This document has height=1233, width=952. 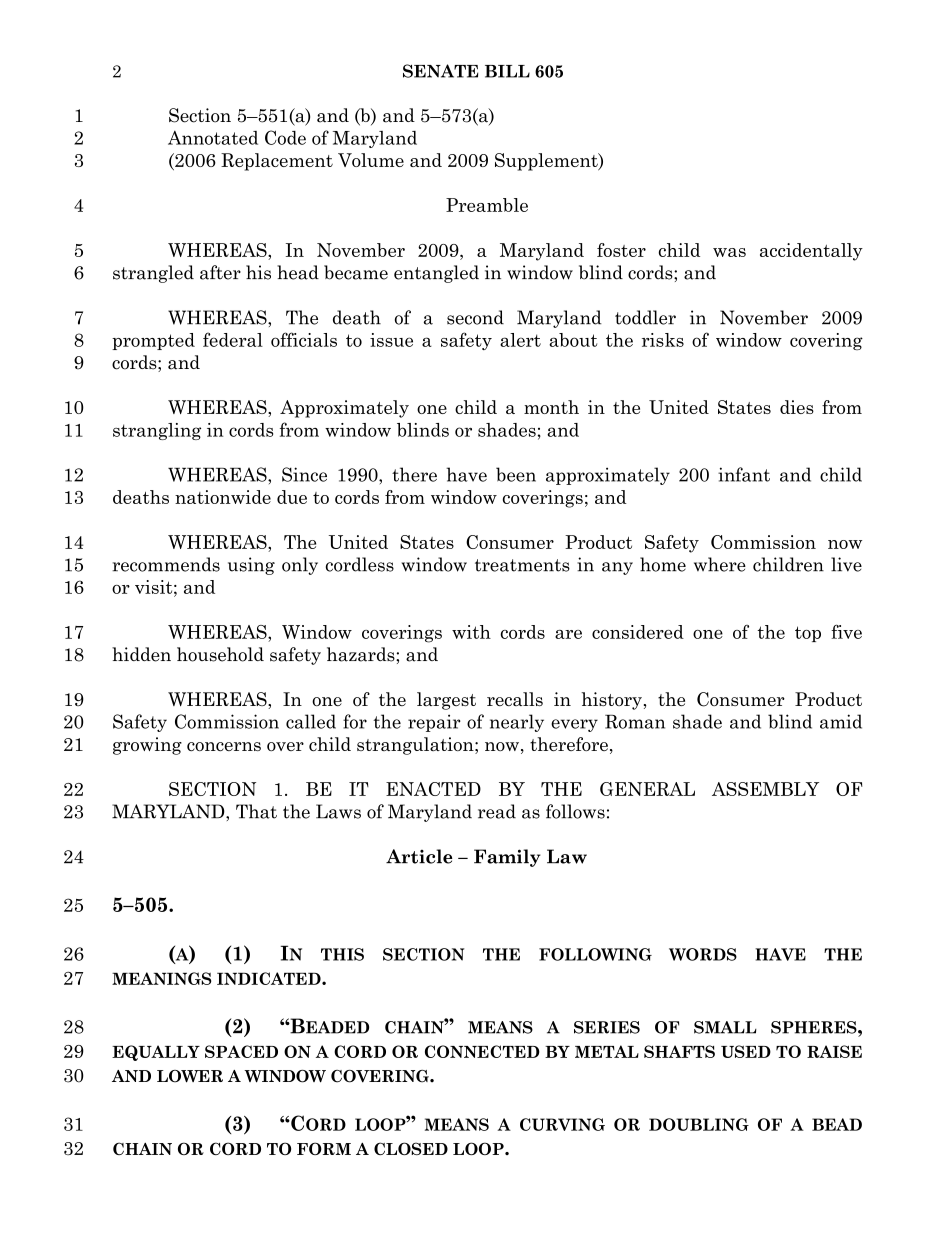 I want to click on ASSEMBLY, so click(x=765, y=789).
